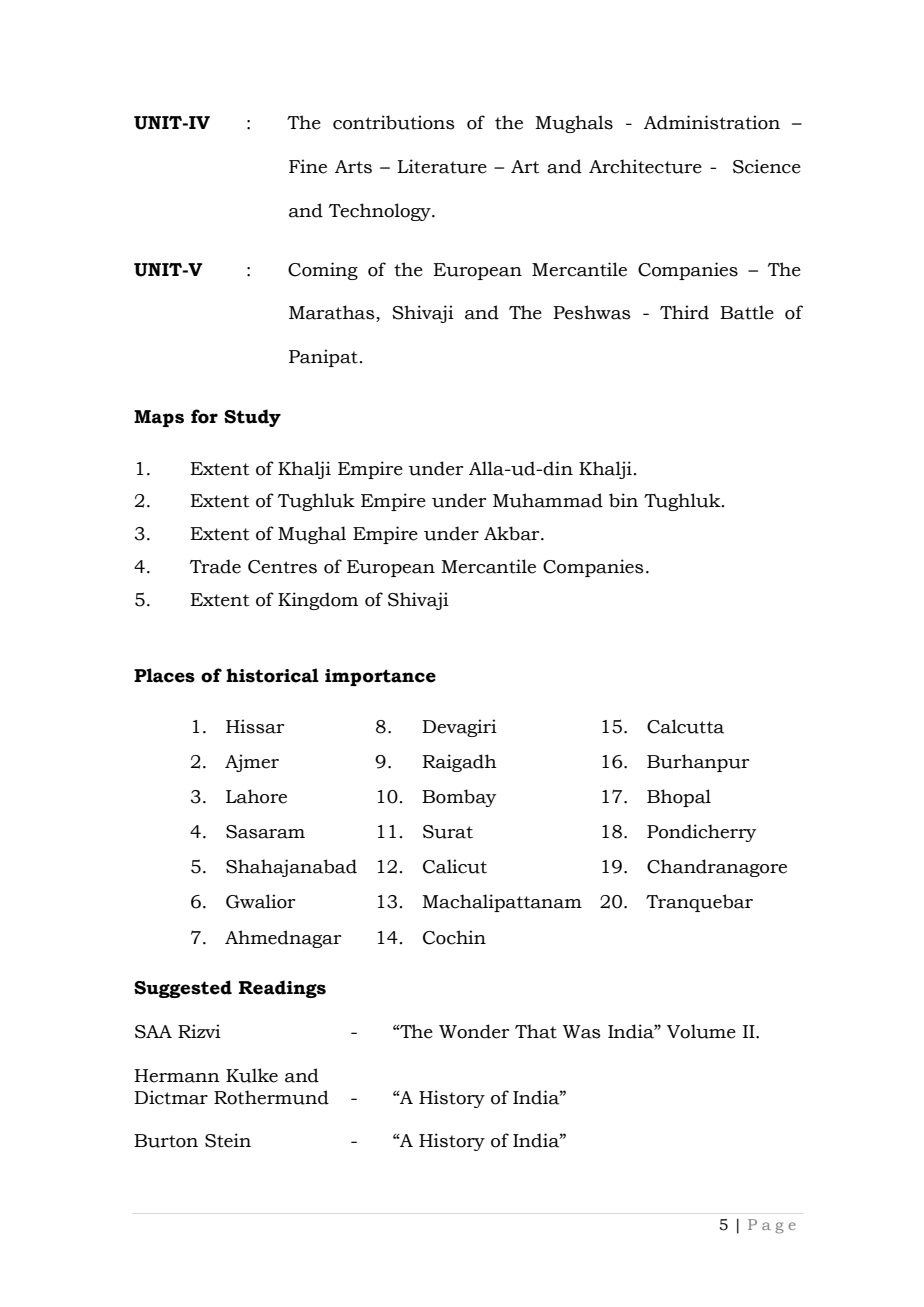 The width and height of the document is (924, 1307). I want to click on Stein, so click(228, 1140).
